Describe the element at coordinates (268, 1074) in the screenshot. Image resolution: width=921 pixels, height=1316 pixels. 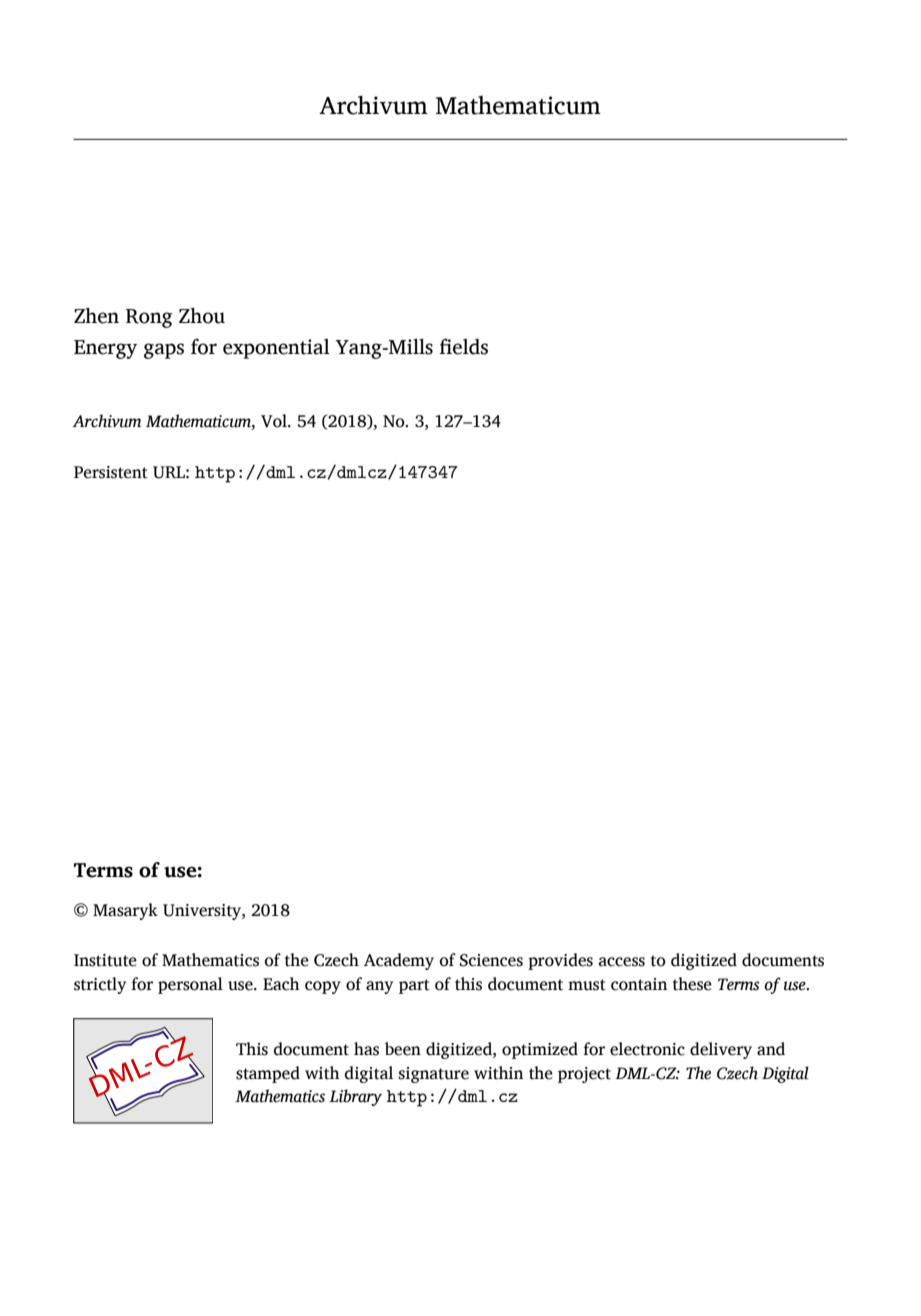
I see `stamped` at that location.
